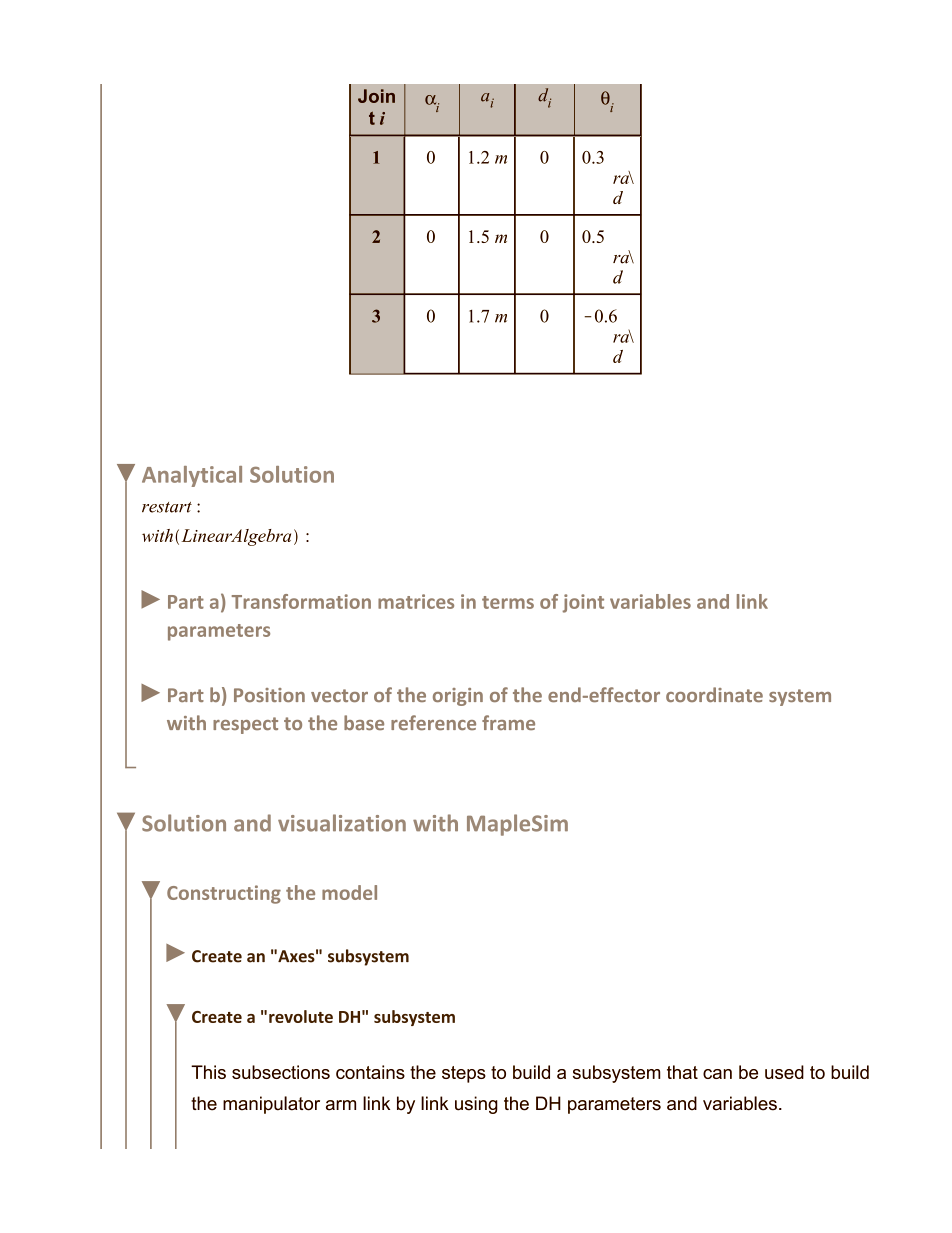 Image resolution: width=952 pixels, height=1233 pixels. Describe the element at coordinates (508, 722) in the screenshot. I see `frame` at that location.
